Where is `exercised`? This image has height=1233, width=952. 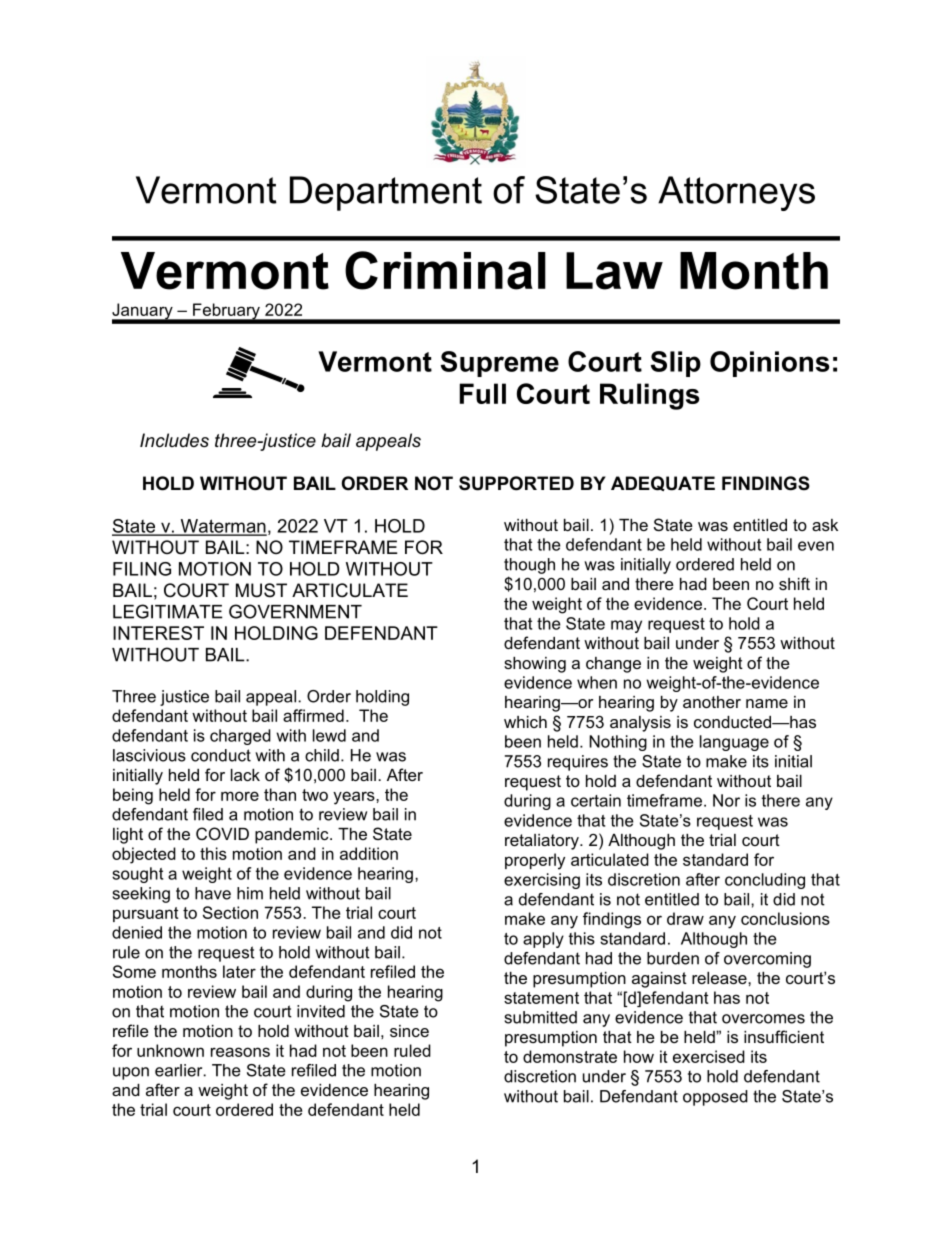 exercised is located at coordinates (709, 1056).
